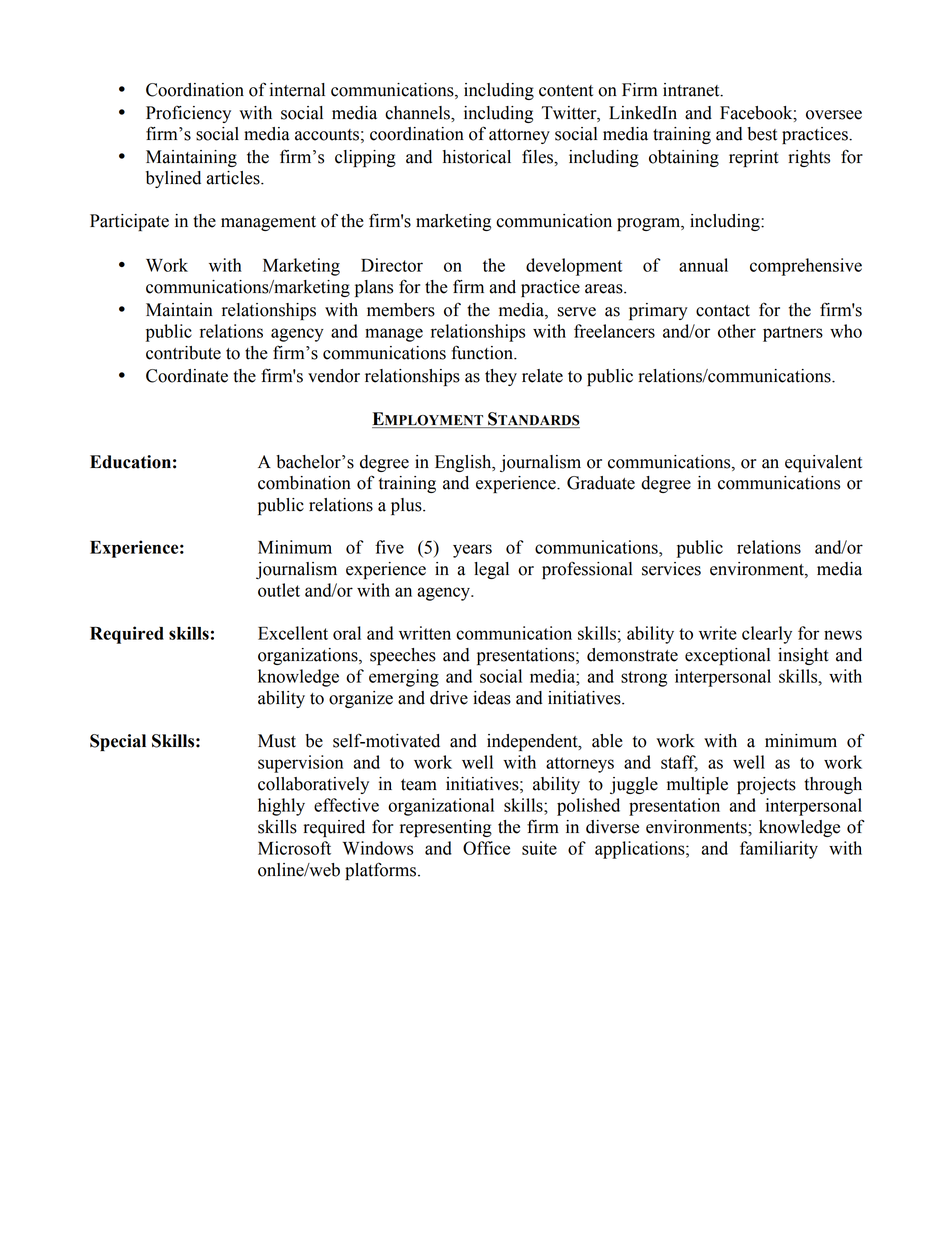 The width and height of the screenshot is (952, 1233). Describe the element at coordinates (188, 114) in the screenshot. I see `Proficiency` at that location.
